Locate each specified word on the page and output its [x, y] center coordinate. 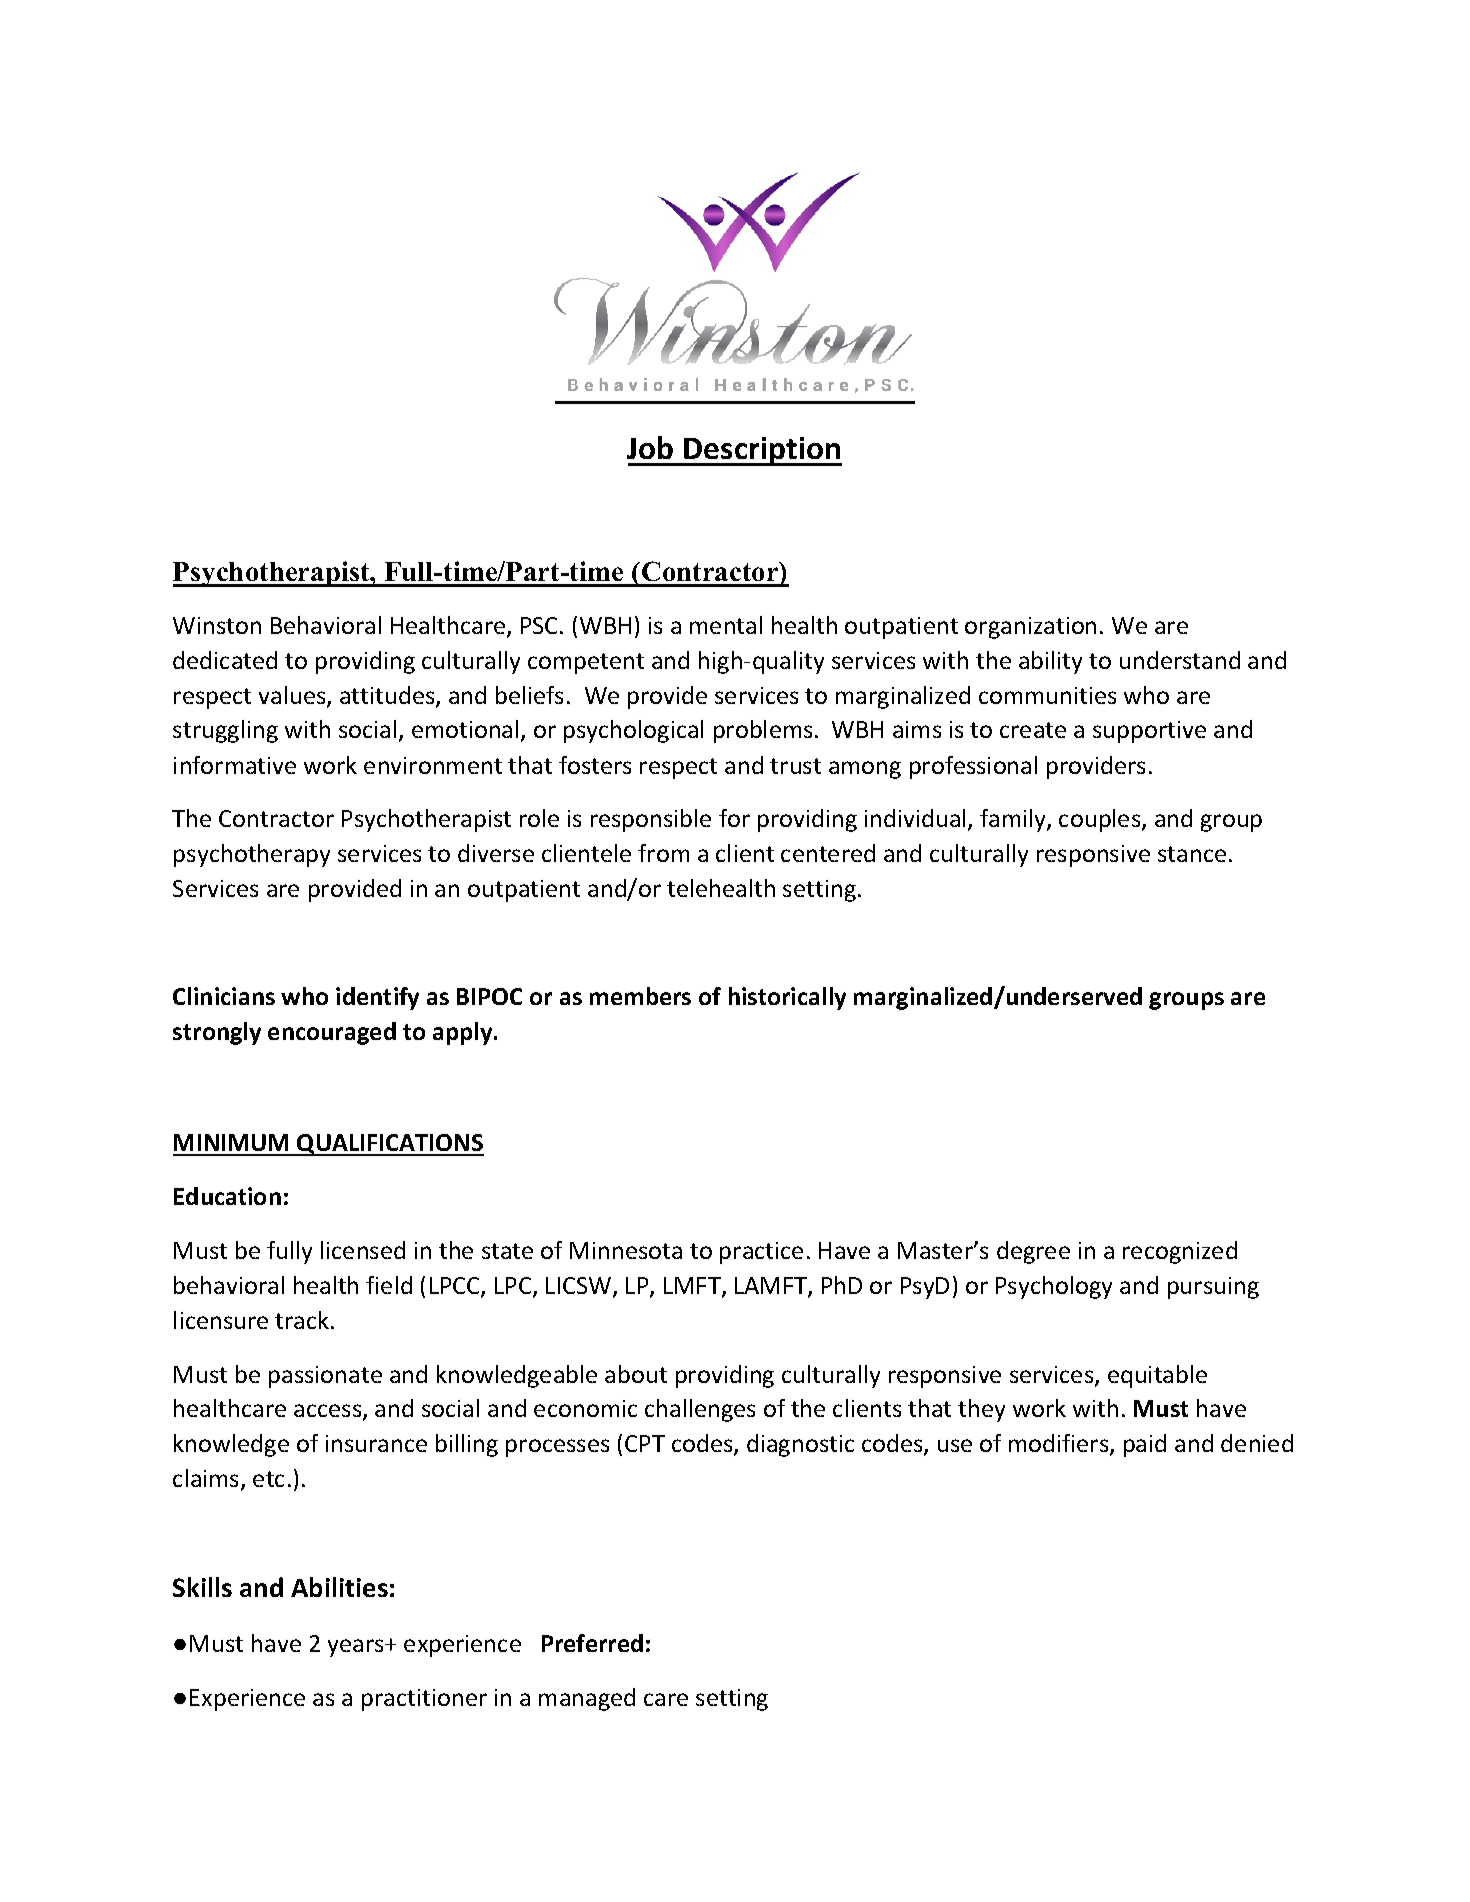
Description [762, 451]
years [357, 1648]
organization [1030, 628]
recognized [1180, 1252]
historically [787, 998]
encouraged [332, 1033]
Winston [217, 625]
